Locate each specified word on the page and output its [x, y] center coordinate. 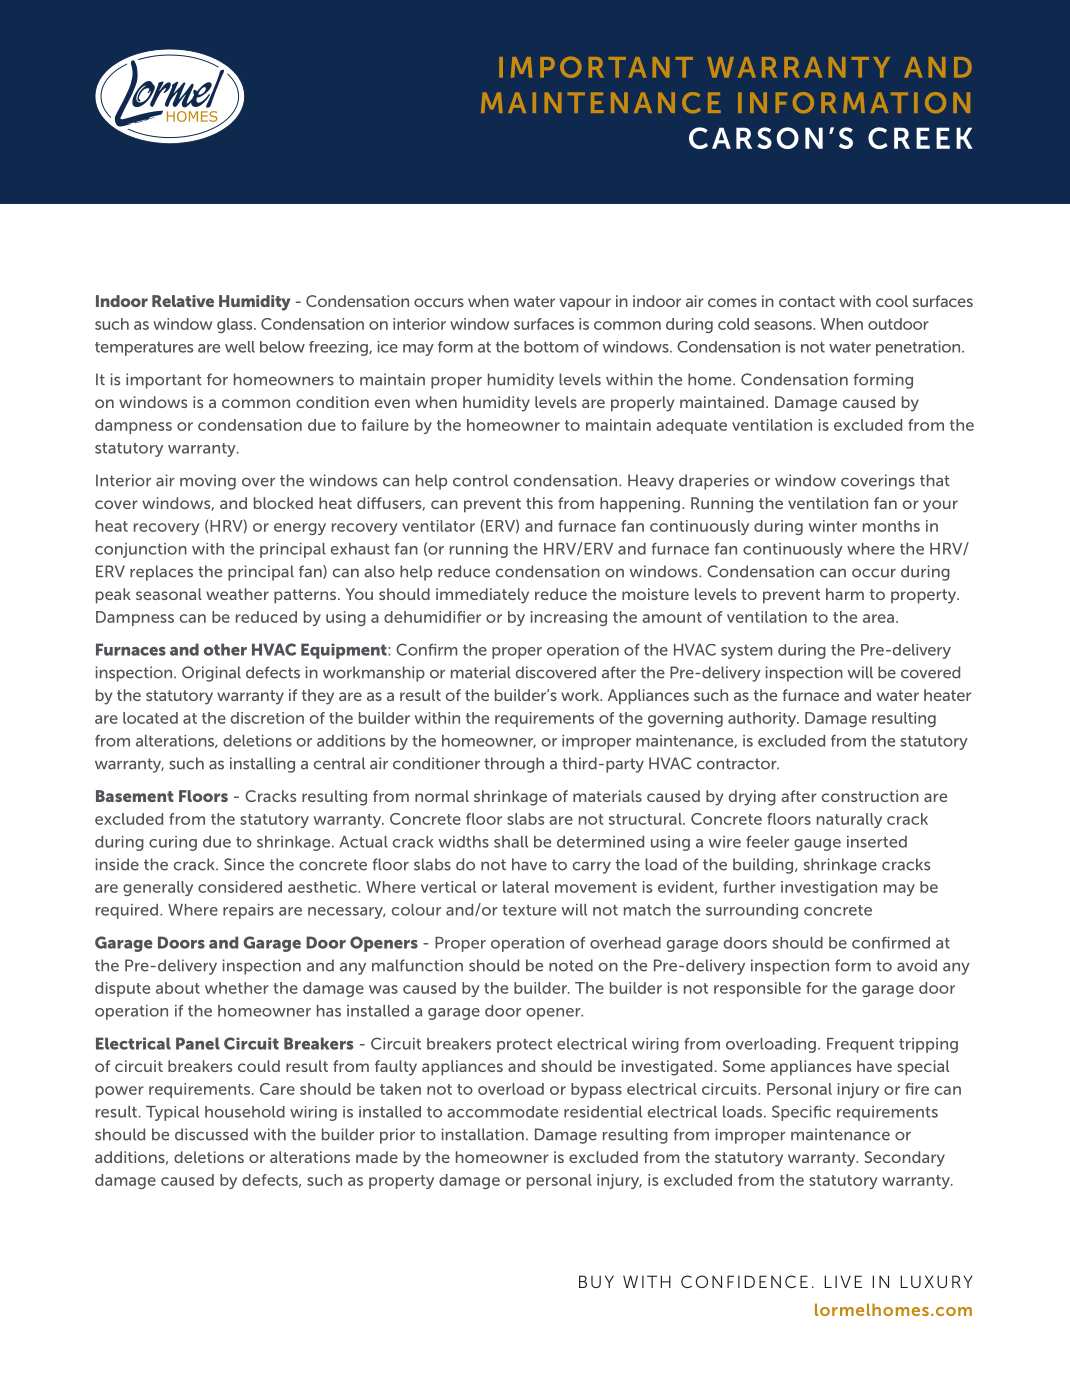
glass [236, 325]
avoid [917, 965]
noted [571, 965]
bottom [551, 347]
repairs [248, 911]
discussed [211, 1134]
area [878, 618]
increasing [569, 618]
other [225, 649]
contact [807, 301]
